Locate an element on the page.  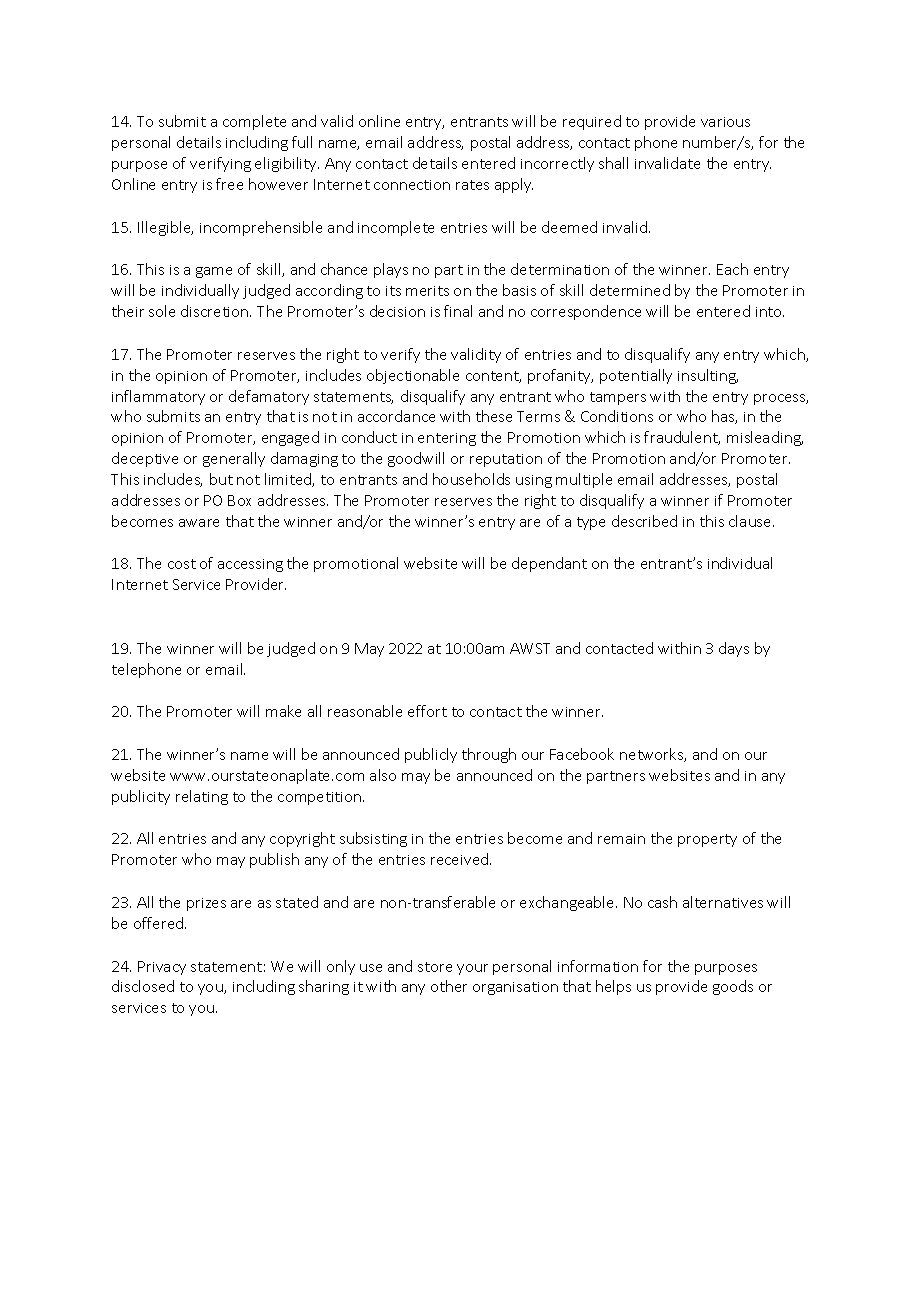
final is located at coordinates (458, 311).
